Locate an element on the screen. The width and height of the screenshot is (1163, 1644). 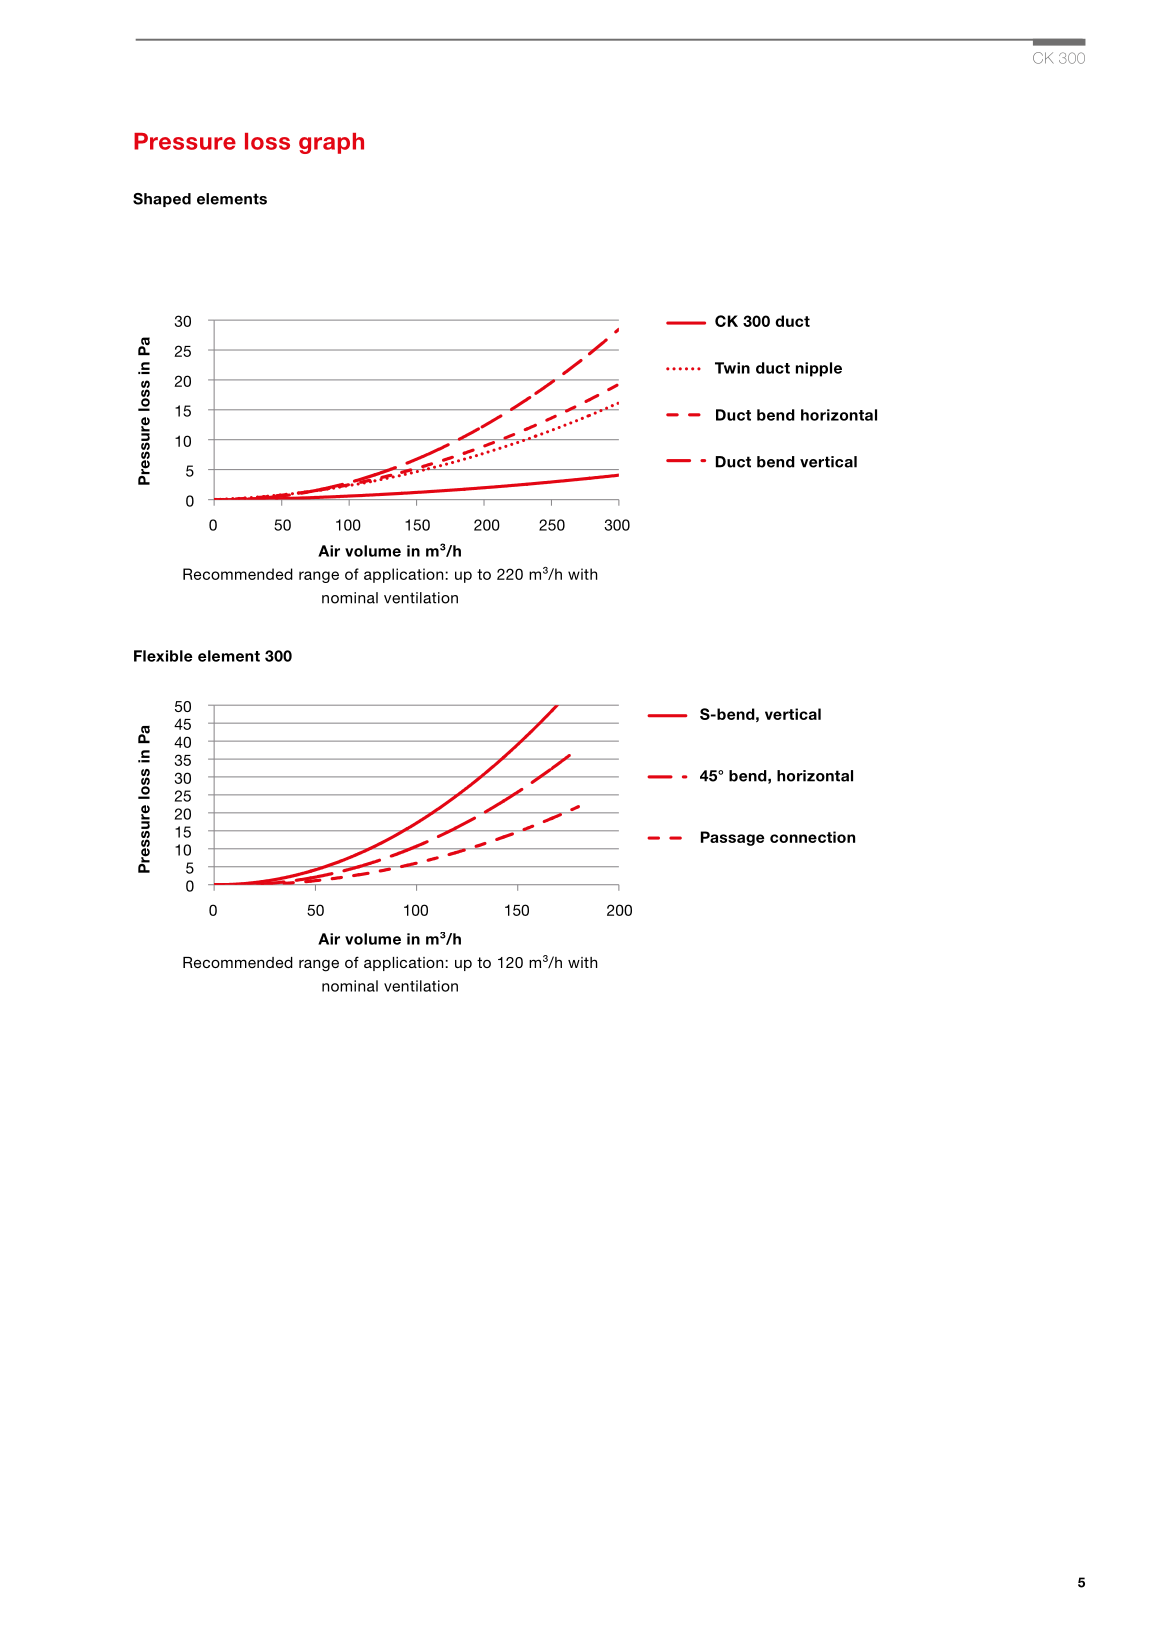
Passage is located at coordinates (732, 838).
